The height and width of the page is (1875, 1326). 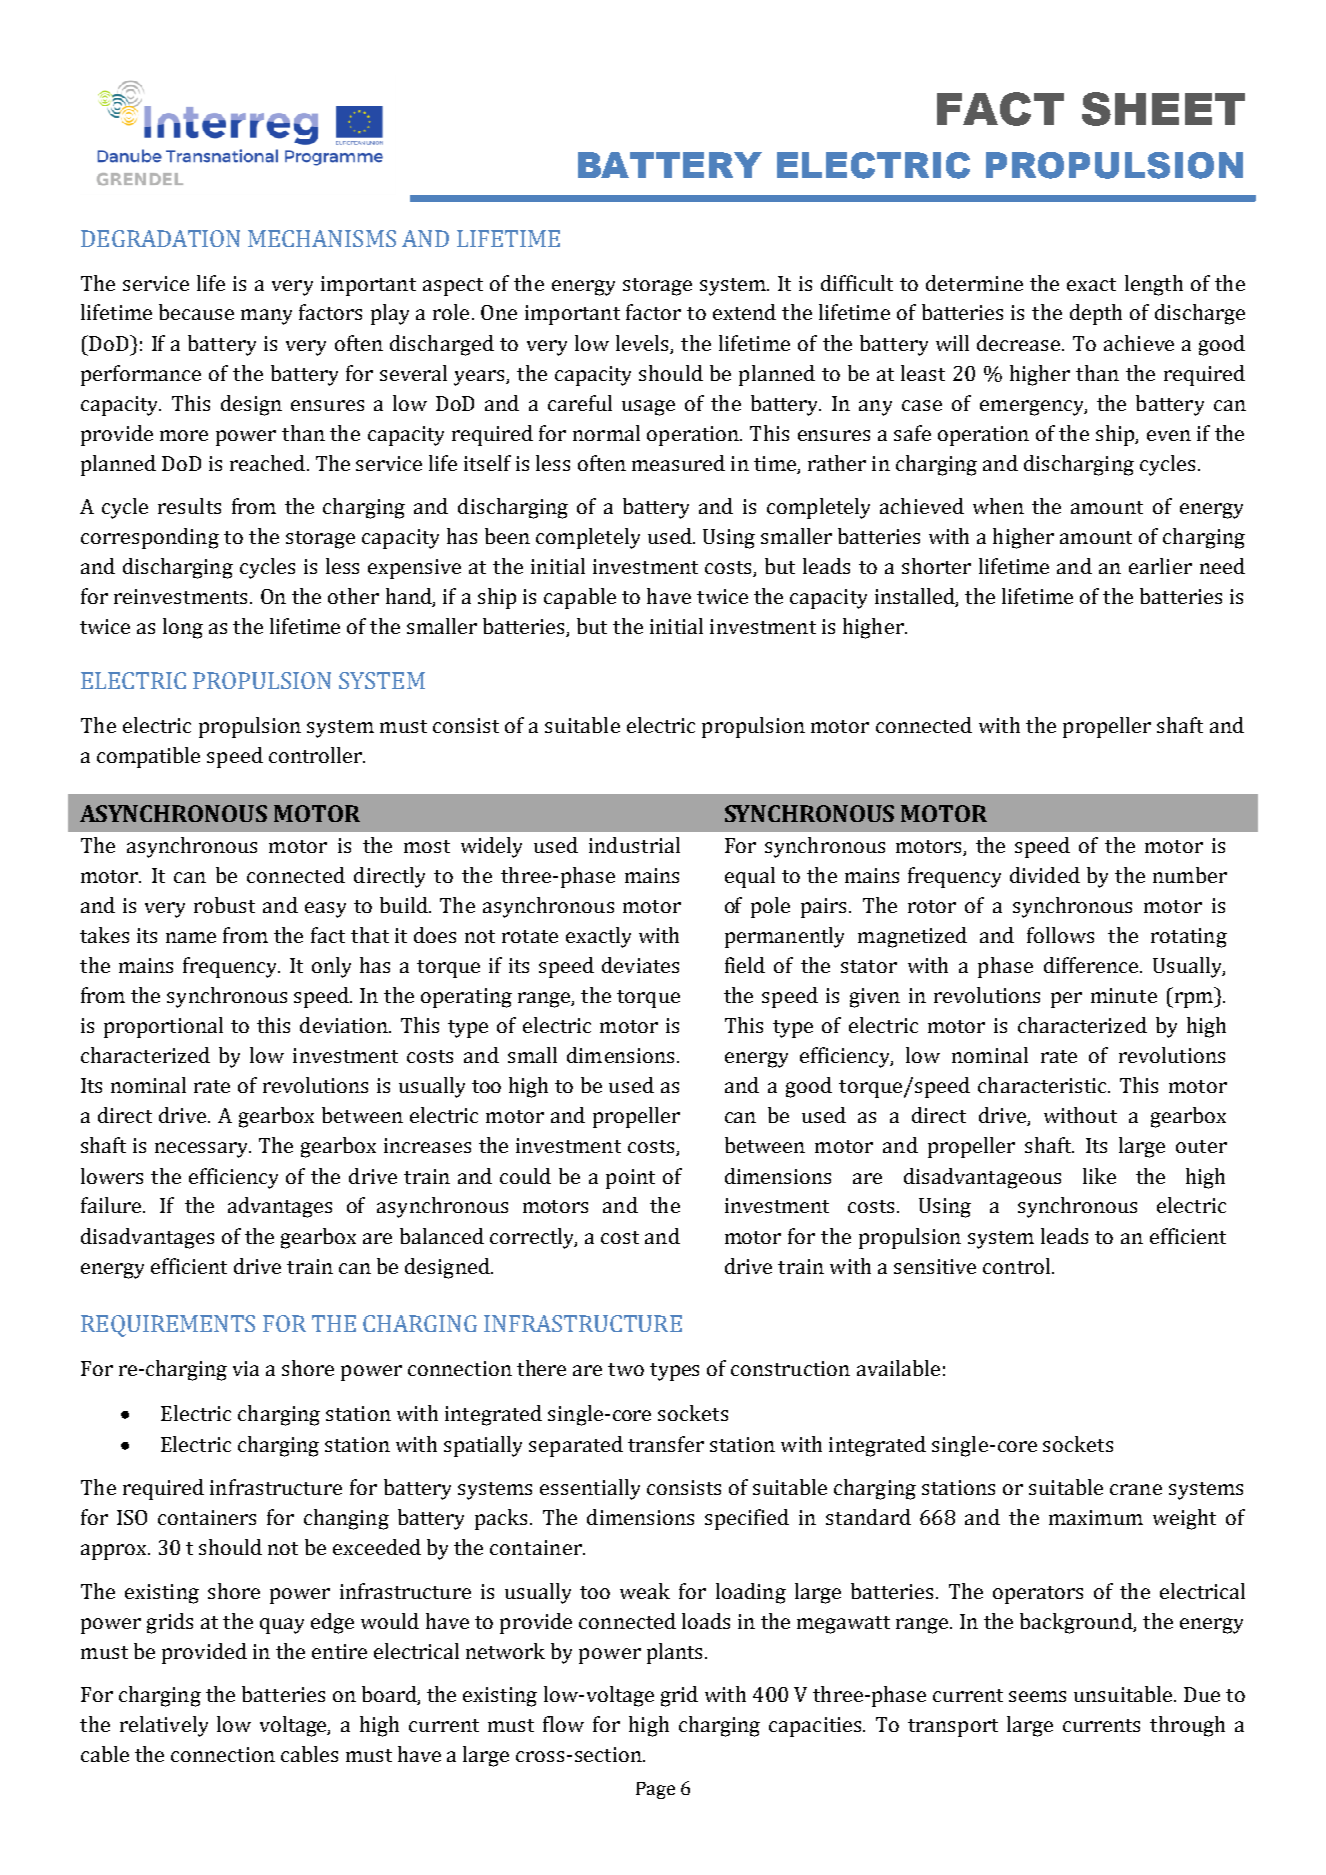 I want to click on relatively, so click(x=164, y=1726).
